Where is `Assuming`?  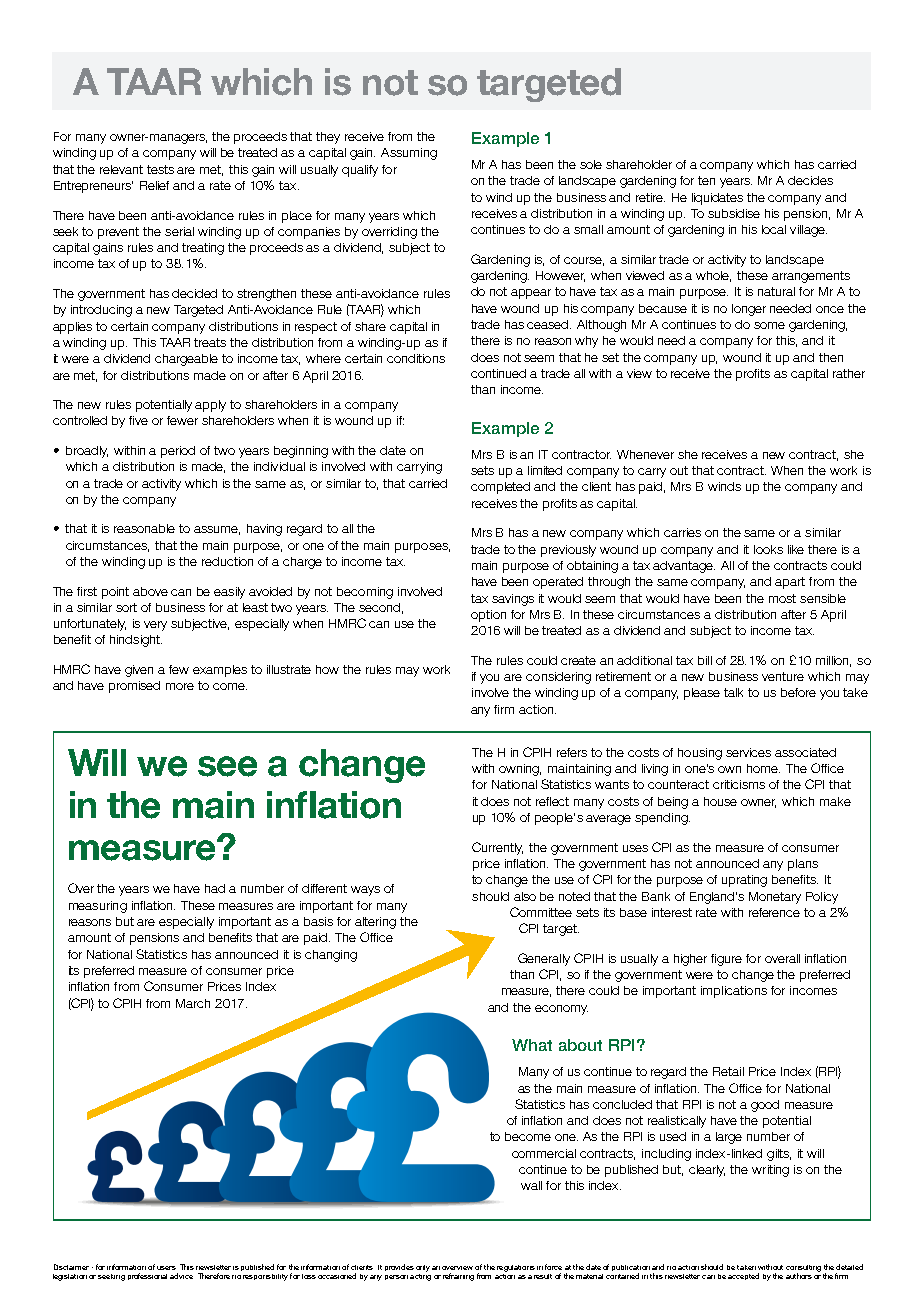
Assuming is located at coordinates (409, 154).
